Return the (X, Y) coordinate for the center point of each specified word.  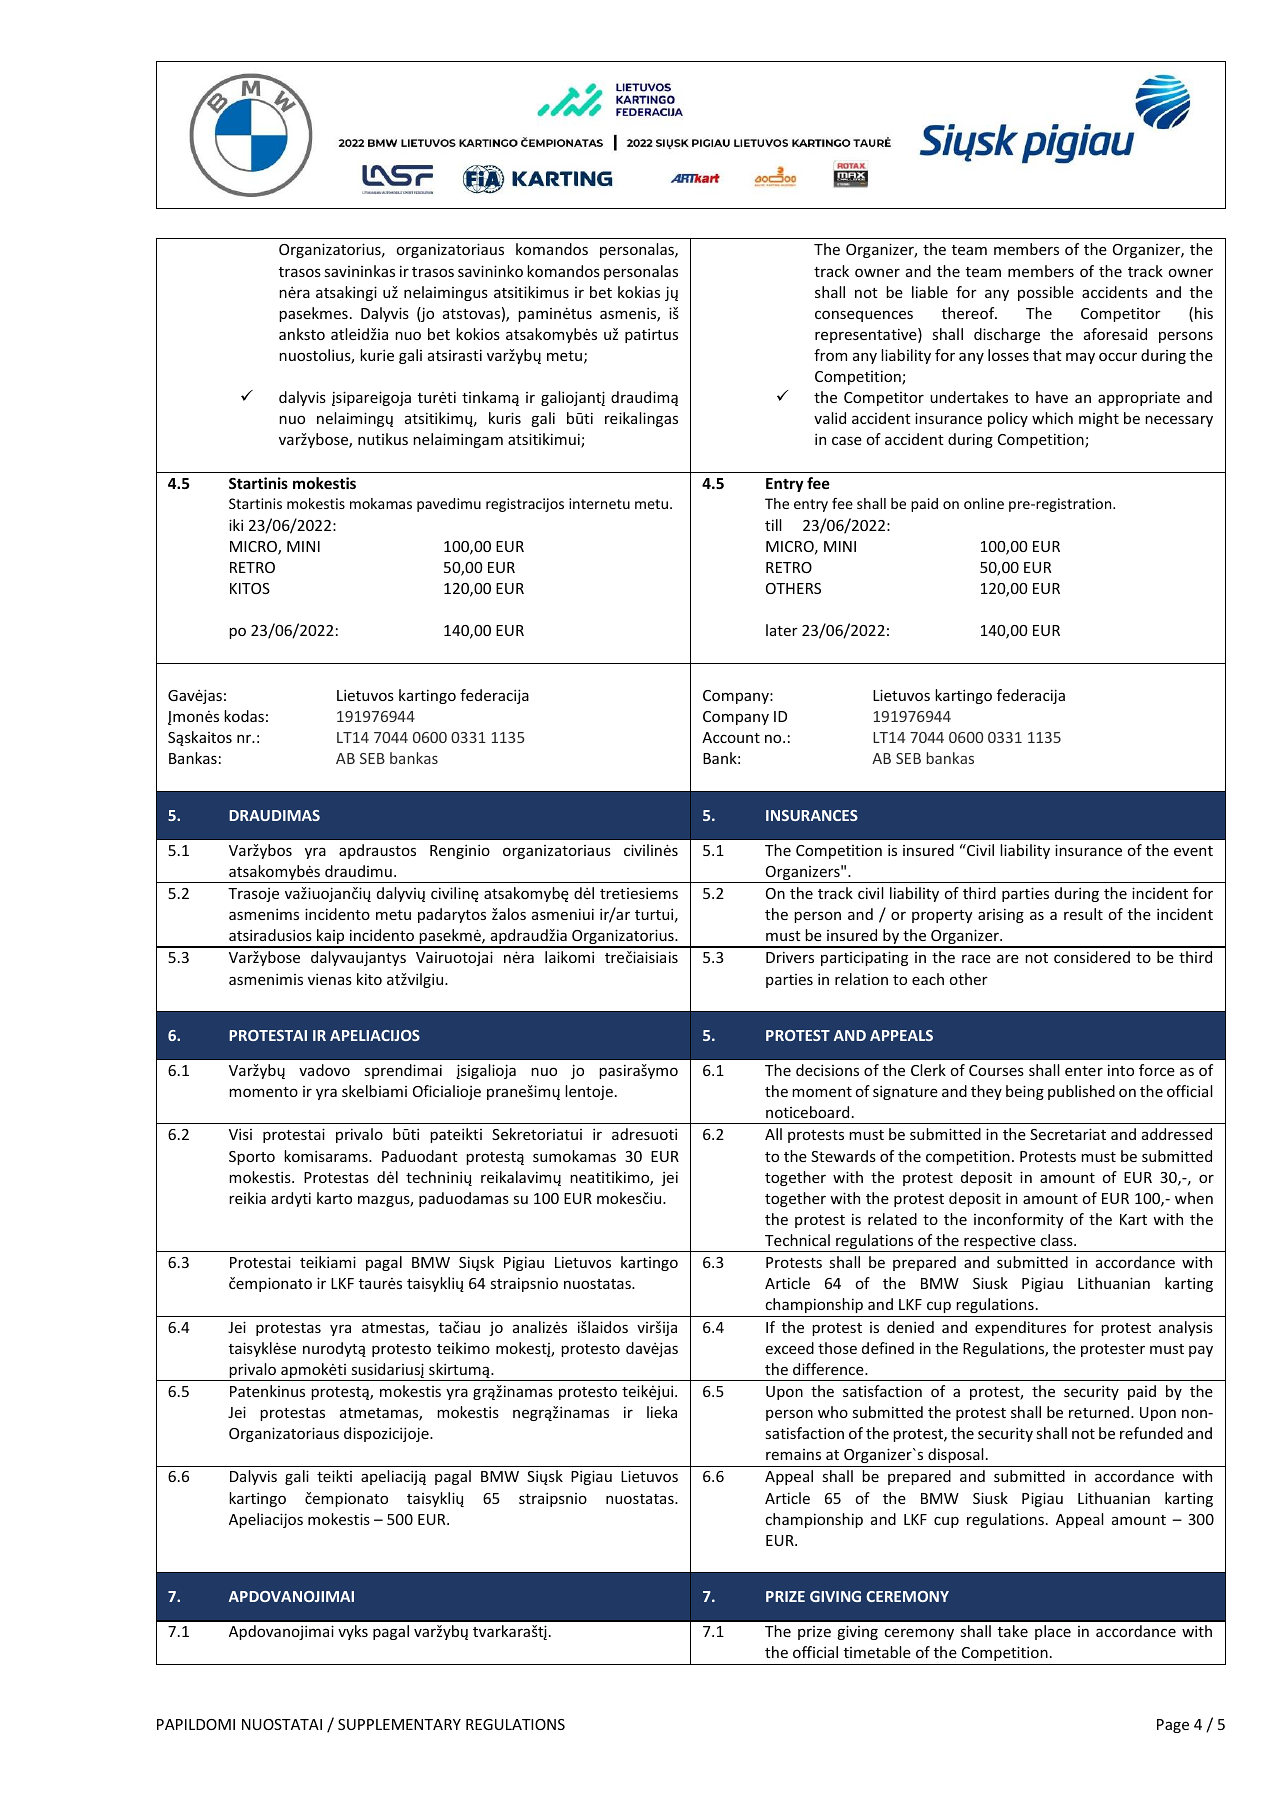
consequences (864, 316)
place (1053, 1632)
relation (861, 979)
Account (731, 737)
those (837, 1348)
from (830, 355)
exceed (790, 1348)
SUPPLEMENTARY (399, 1724)
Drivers (790, 957)
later (782, 630)
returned (1100, 1412)
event (1193, 851)
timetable (877, 1652)
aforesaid (1115, 334)
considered (1092, 957)
